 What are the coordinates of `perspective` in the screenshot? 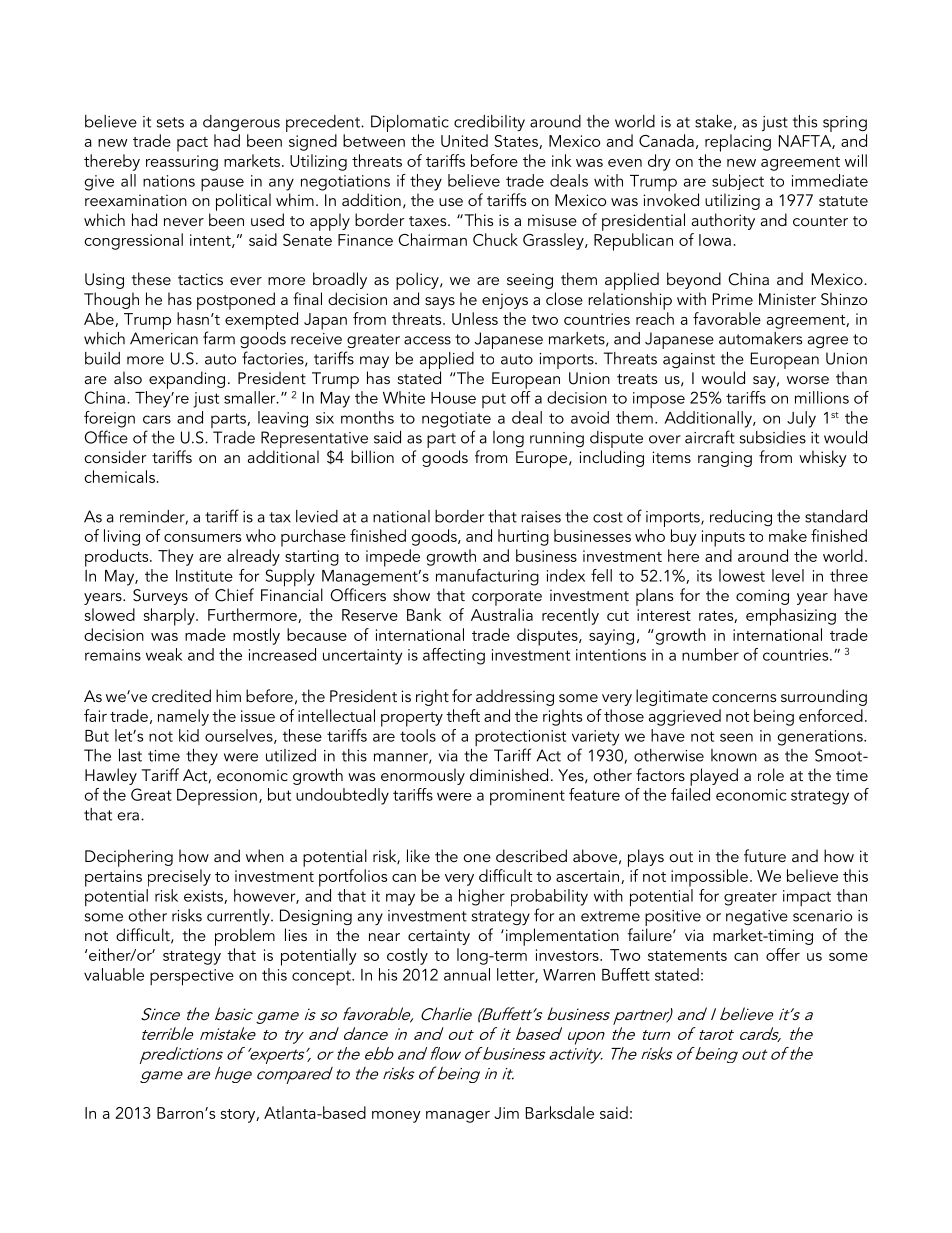 It's located at (192, 977).
